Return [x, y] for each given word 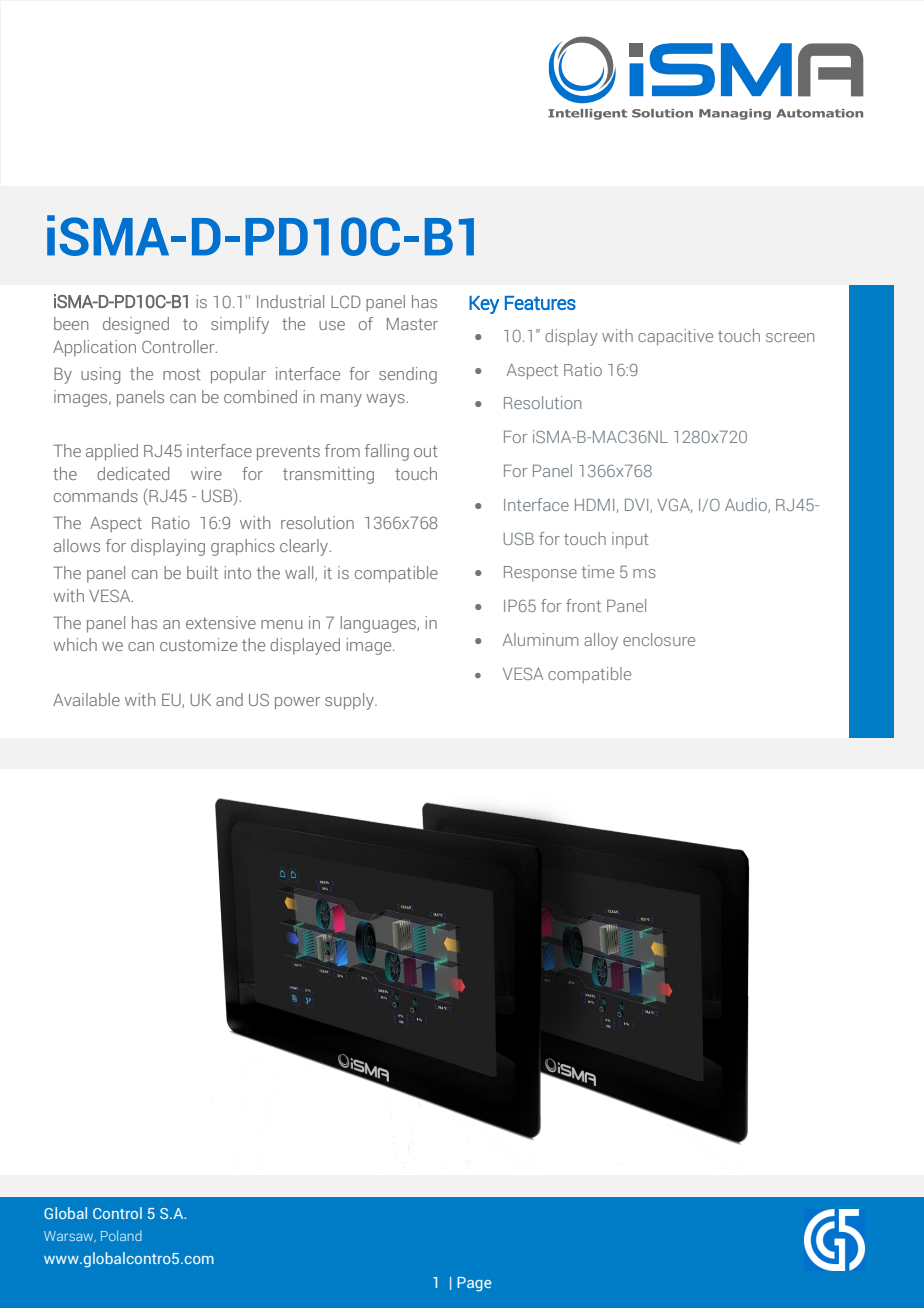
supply [350, 701]
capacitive [675, 337]
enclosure [659, 639]
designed [136, 325]
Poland [121, 1235]
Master [412, 323]
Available [86, 699]
